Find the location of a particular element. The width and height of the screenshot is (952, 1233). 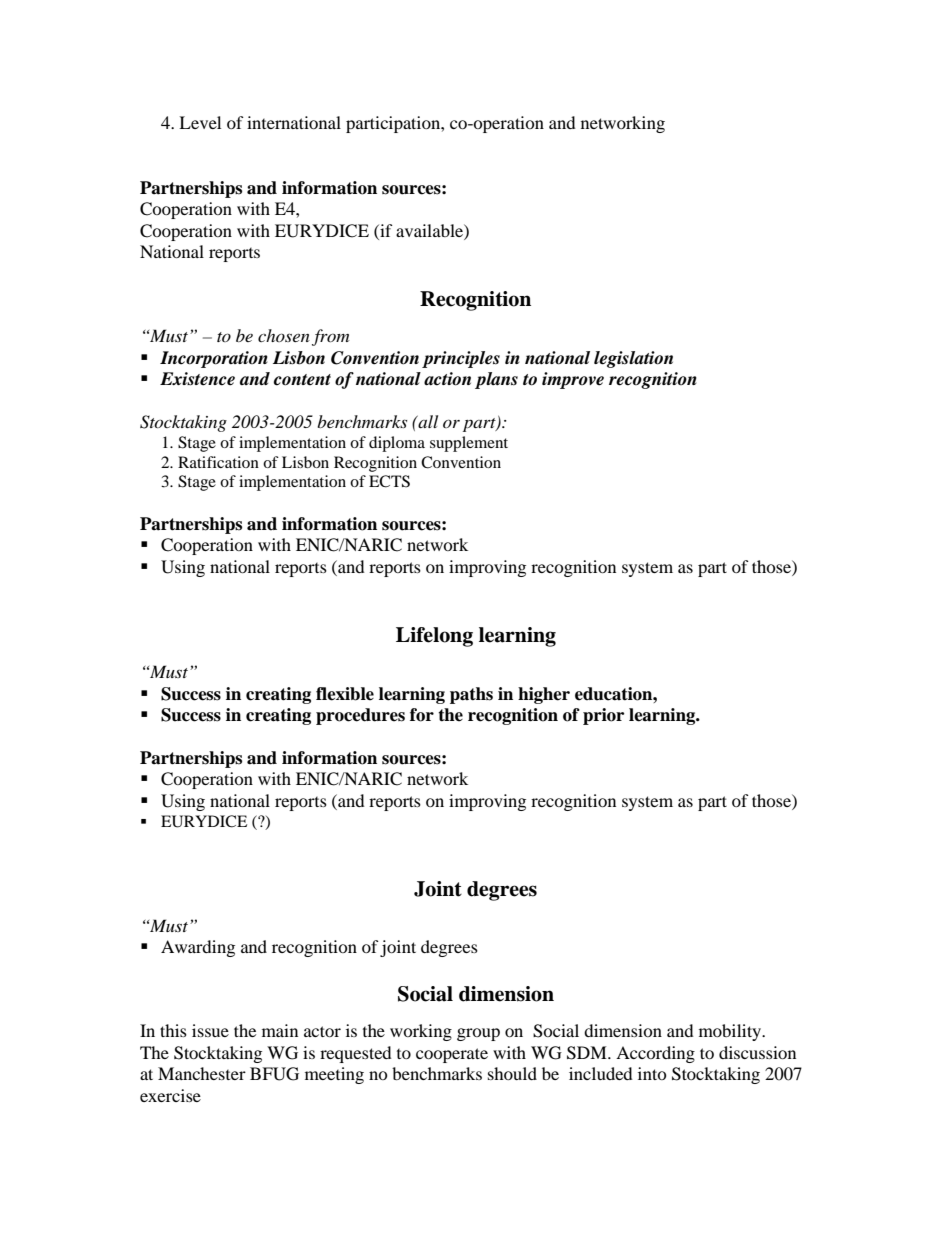

legislation is located at coordinates (633, 359).
